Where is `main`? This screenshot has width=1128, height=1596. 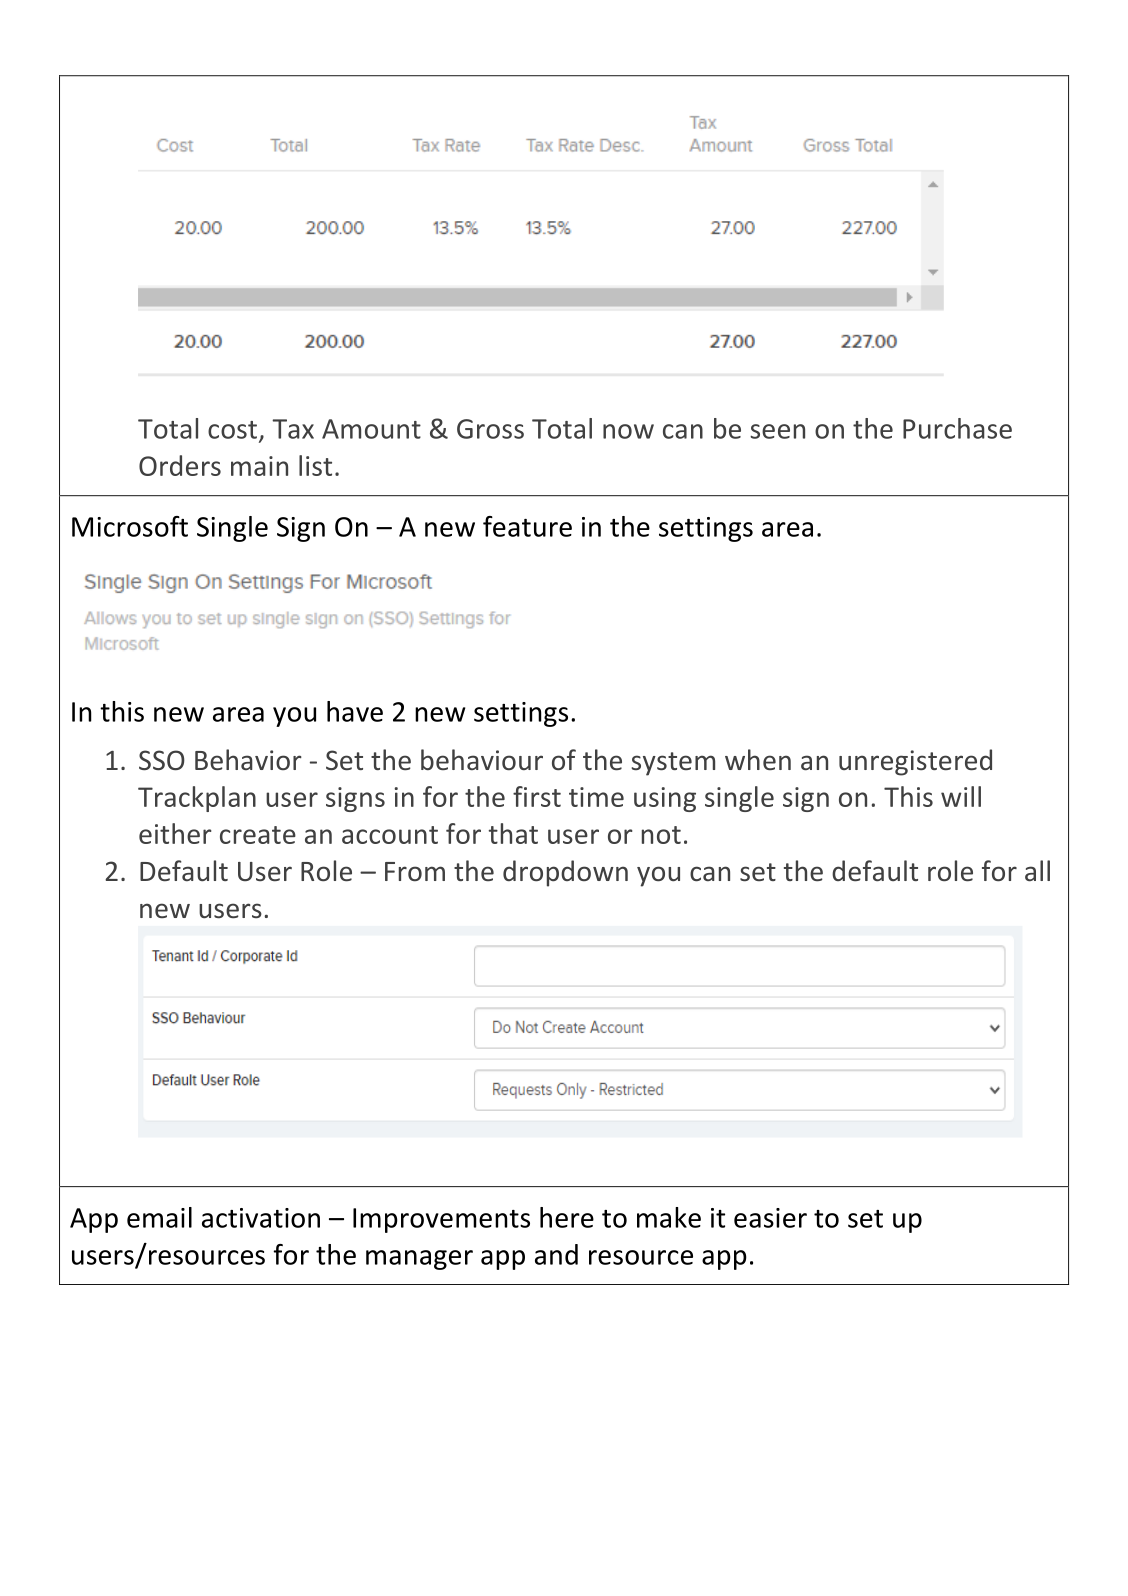
main is located at coordinates (259, 466).
